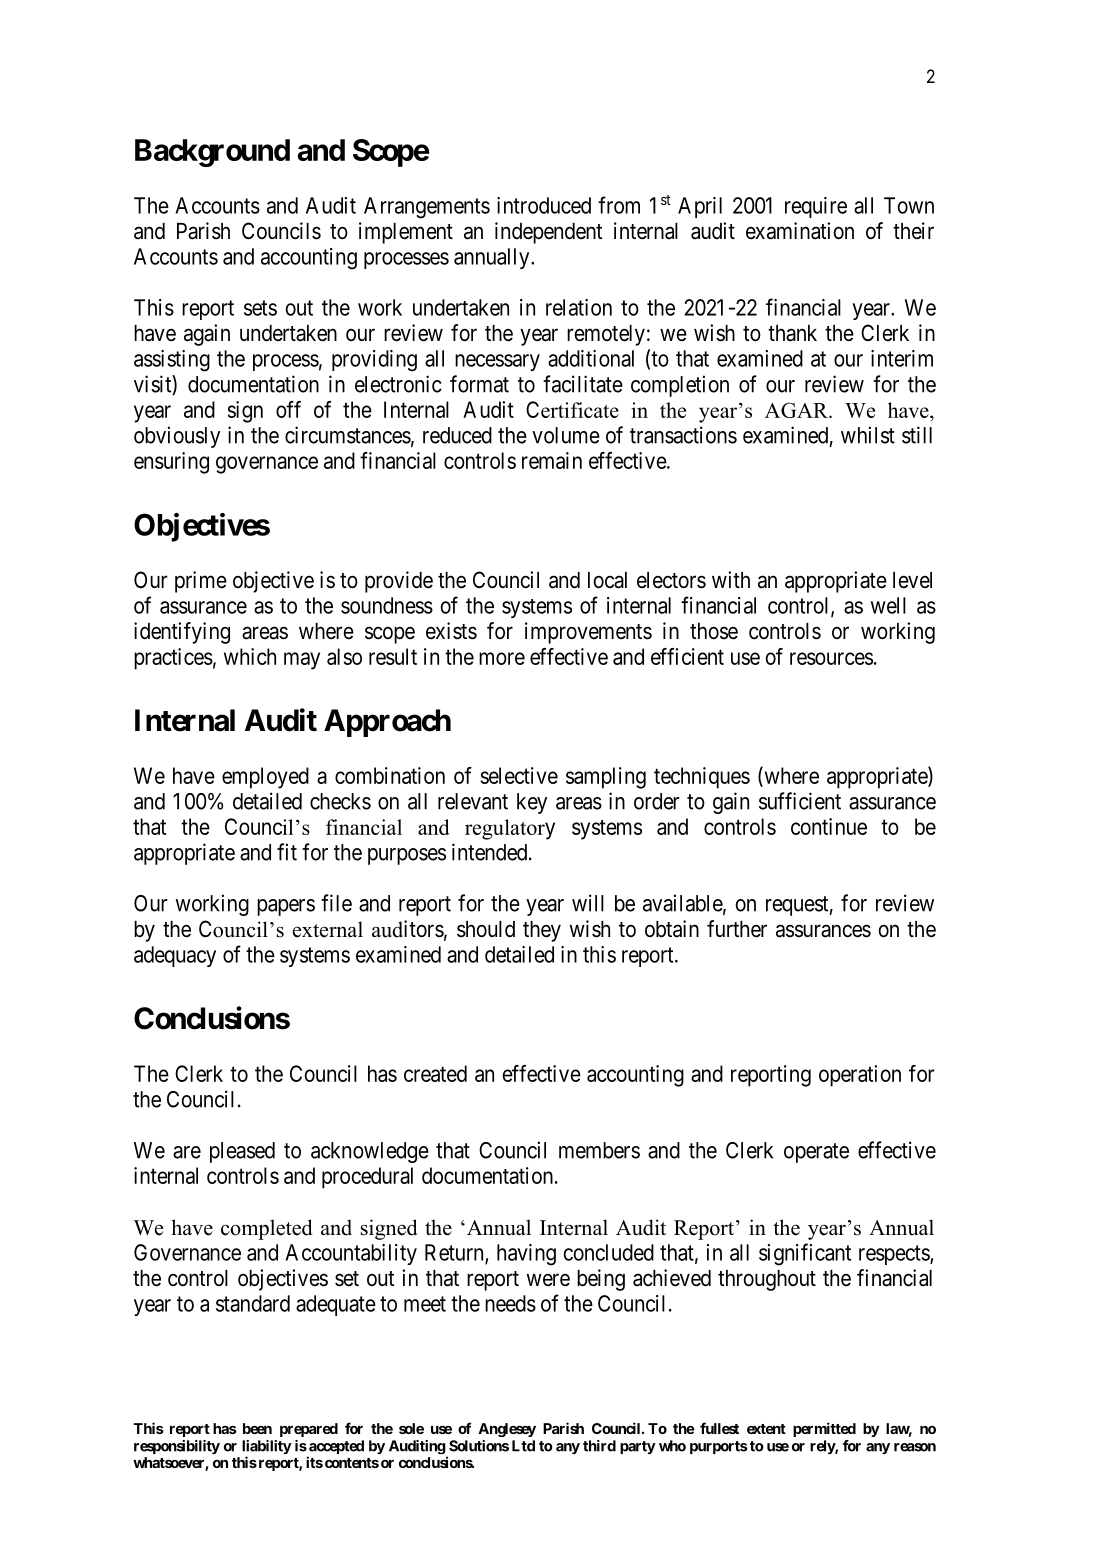  What do you see at coordinates (816, 207) in the document?
I see `require` at bounding box center [816, 207].
